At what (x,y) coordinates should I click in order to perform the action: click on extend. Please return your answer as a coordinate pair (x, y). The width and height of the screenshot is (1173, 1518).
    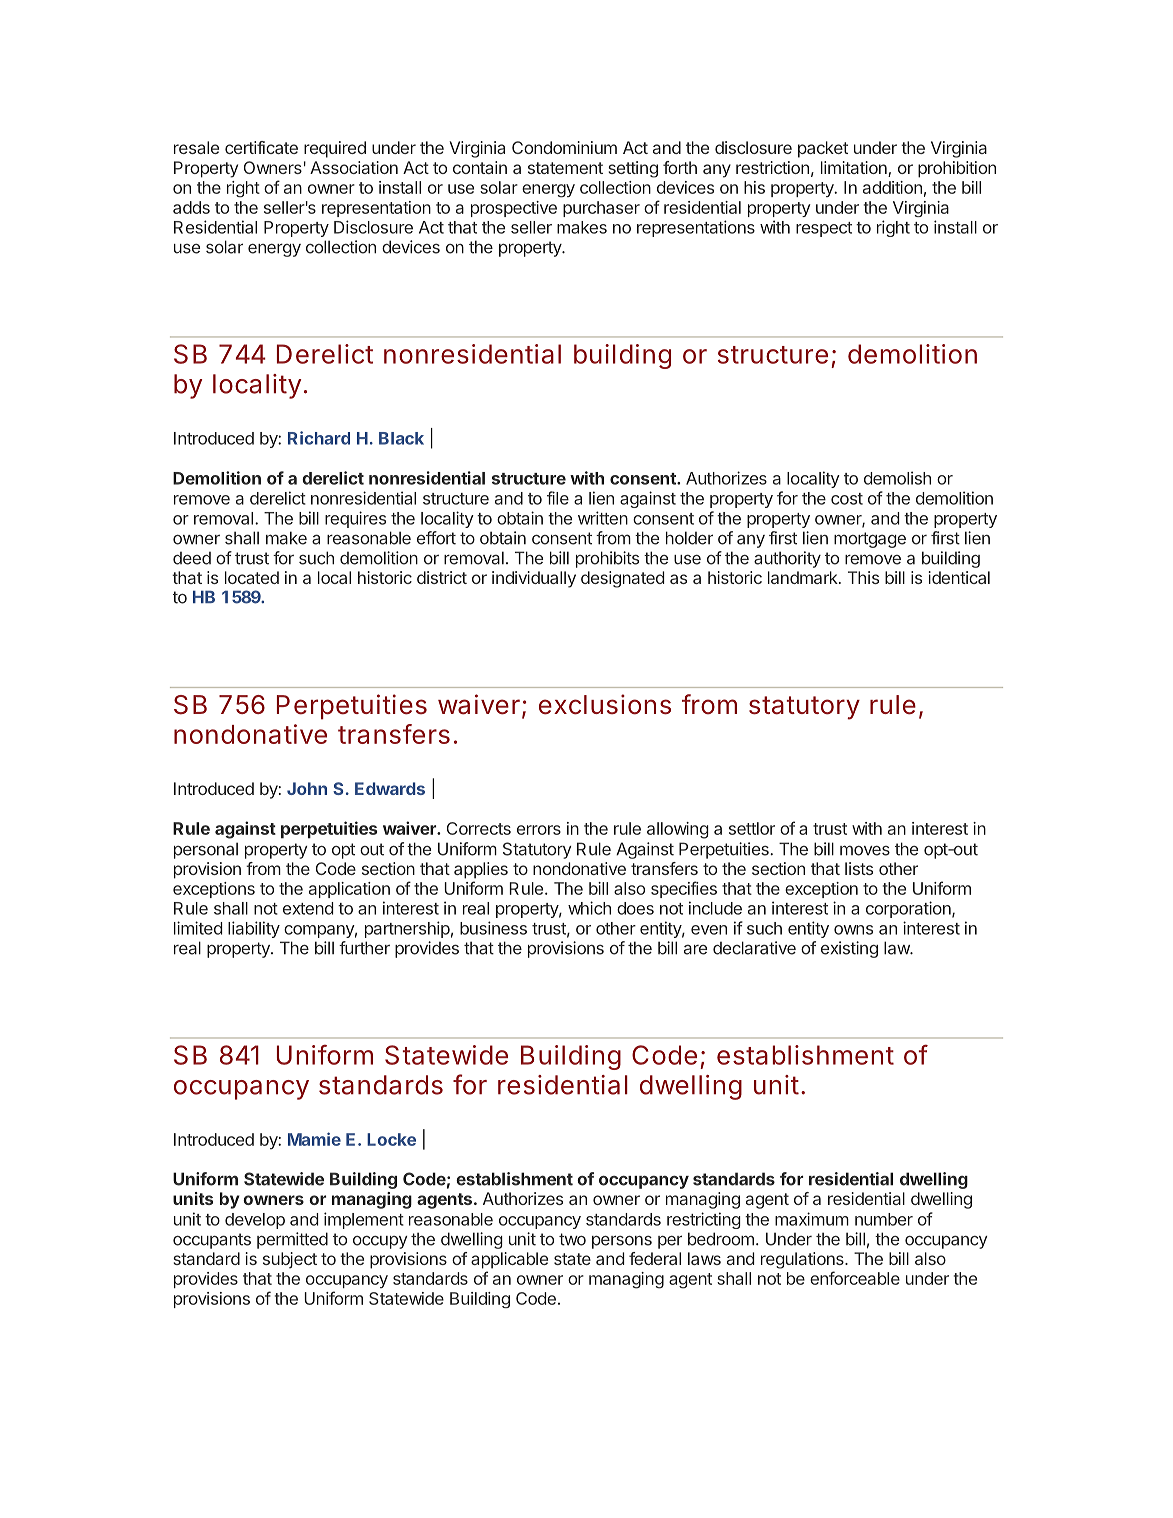
    Looking at the image, I should click on (308, 908).
